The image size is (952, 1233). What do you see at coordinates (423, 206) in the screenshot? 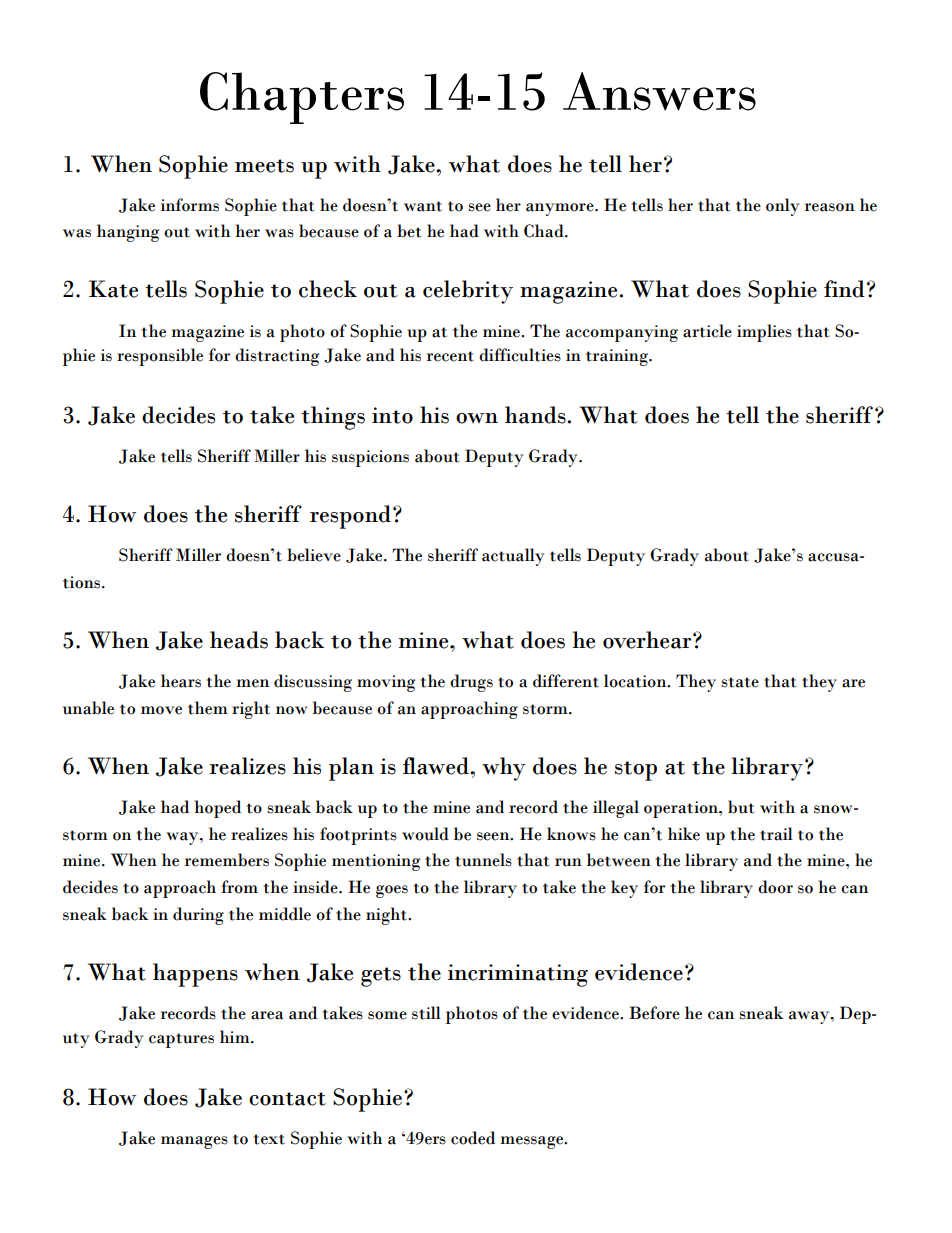
I see `want` at bounding box center [423, 206].
